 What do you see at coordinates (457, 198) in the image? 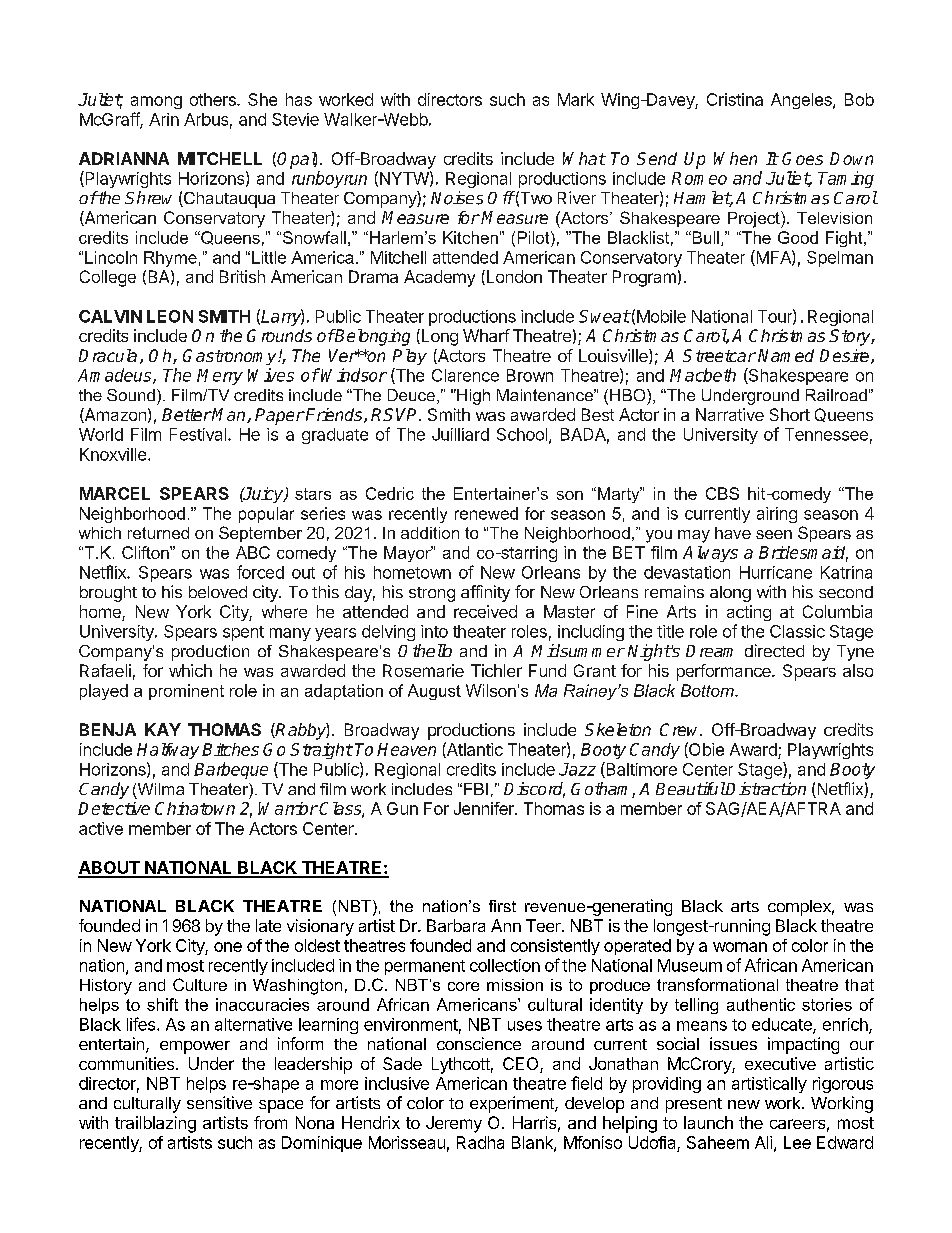
I see `Noises` at bounding box center [457, 198].
